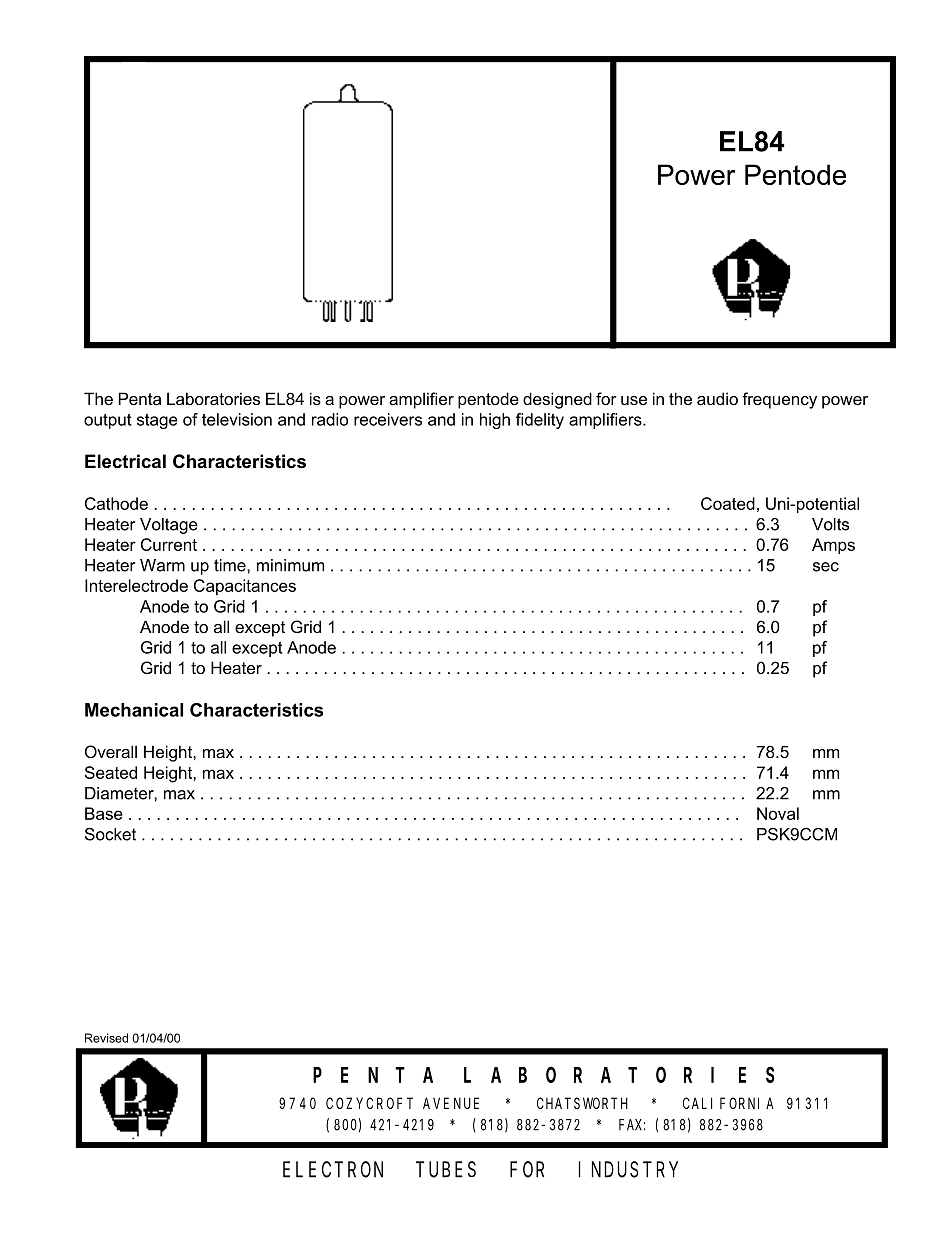 The height and width of the image is (1233, 952). I want to click on high, so click(495, 421).
